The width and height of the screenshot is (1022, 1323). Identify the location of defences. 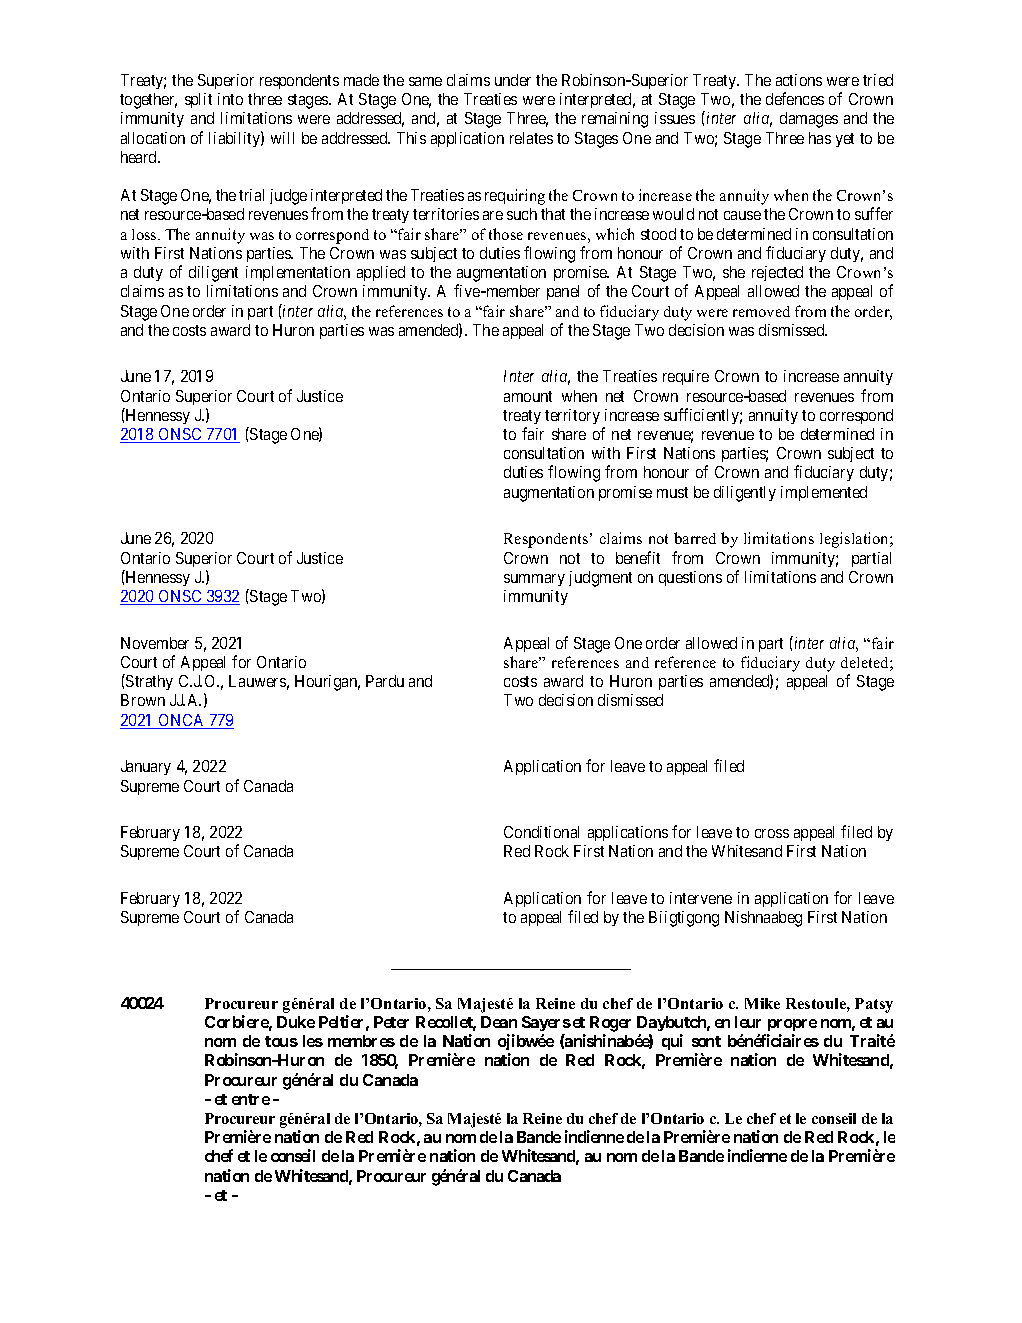
(795, 98).
